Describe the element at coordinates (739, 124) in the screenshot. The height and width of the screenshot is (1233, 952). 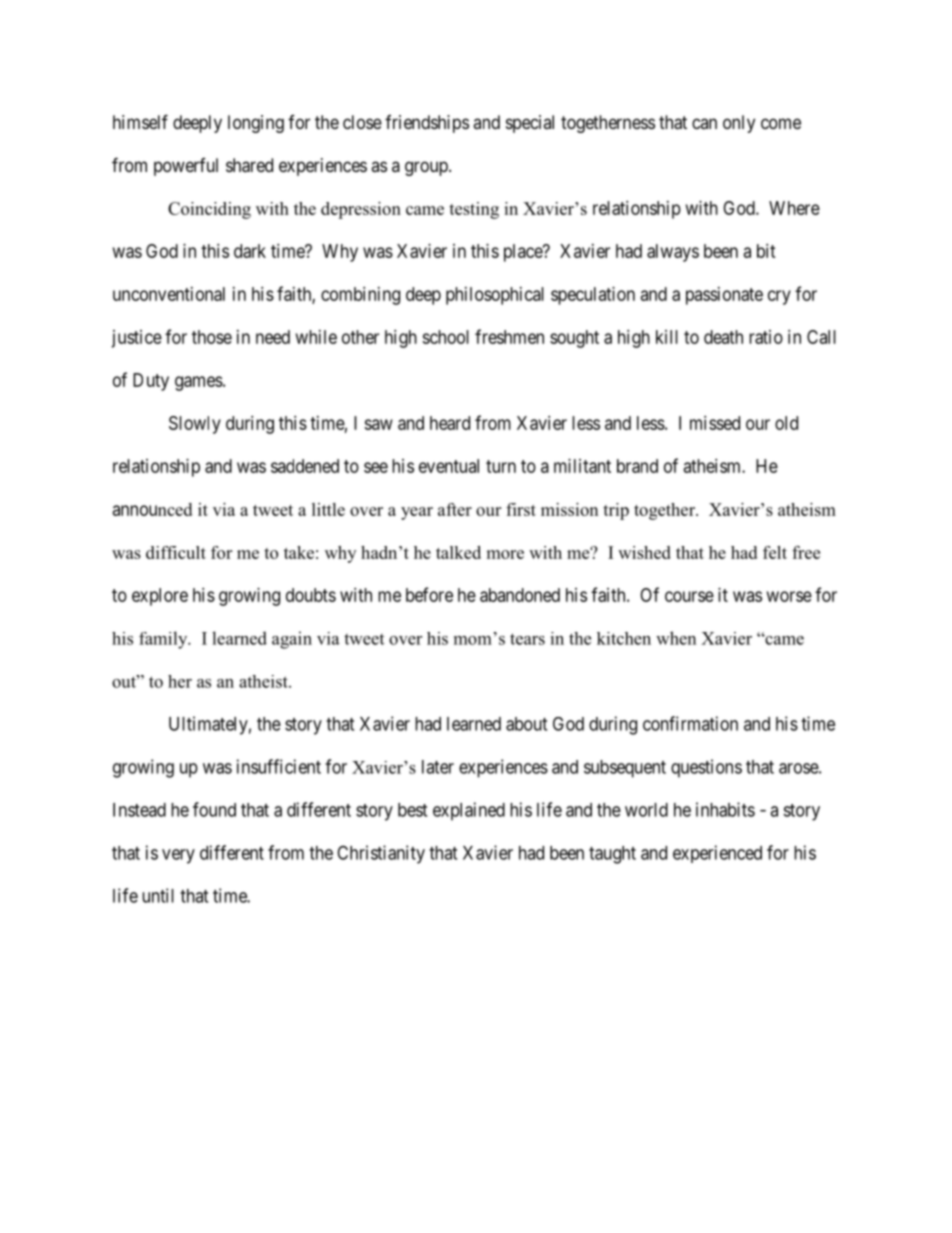
I see `only` at that location.
